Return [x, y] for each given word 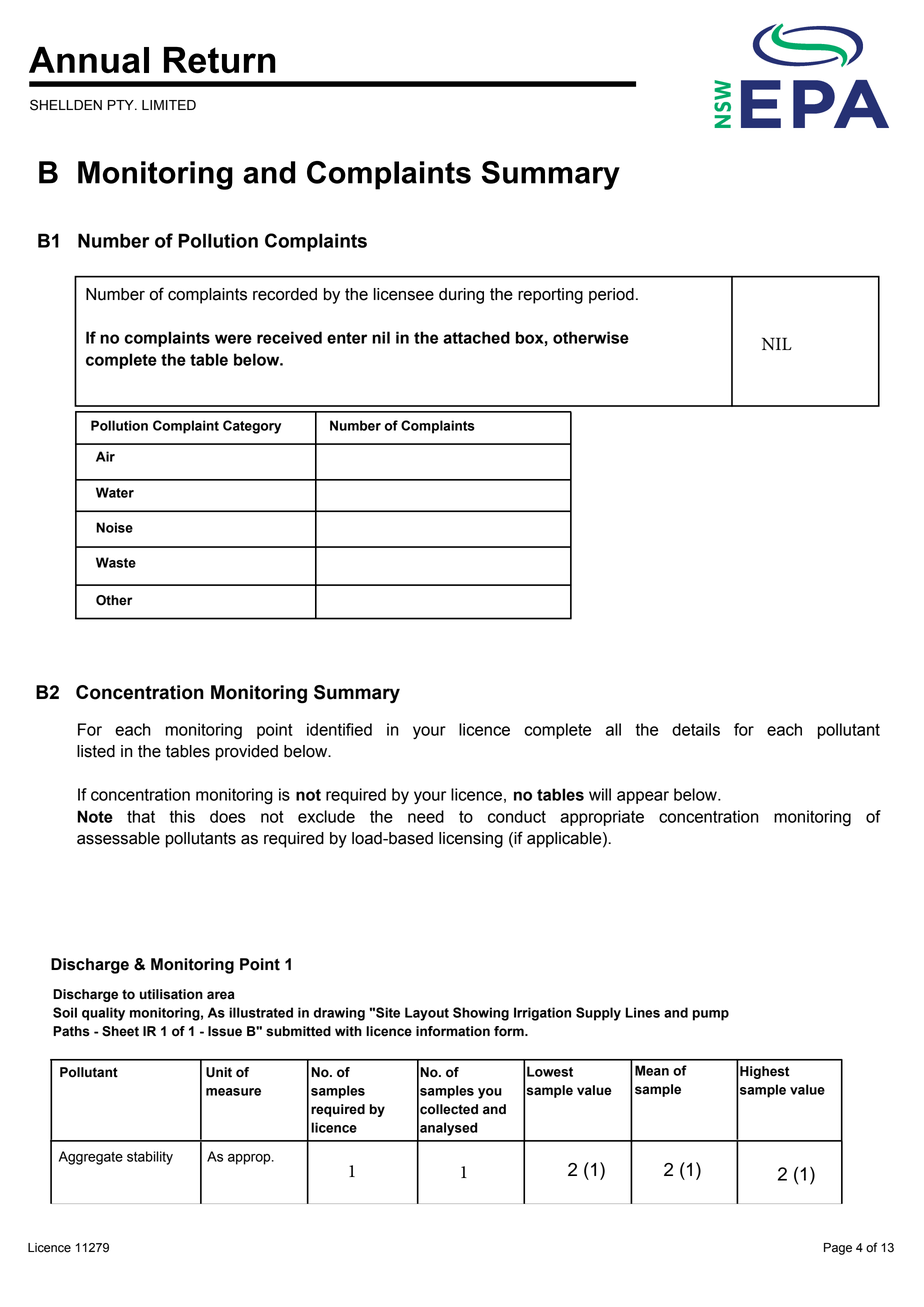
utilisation [171, 994]
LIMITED [169, 105]
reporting [550, 296]
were [233, 339]
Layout [427, 1014]
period [611, 296]
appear [643, 797]
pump [711, 1015]
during [461, 296]
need [426, 816]
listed [96, 751]
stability [150, 1158]
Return [220, 60]
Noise [114, 527]
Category [252, 427]
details [696, 729]
